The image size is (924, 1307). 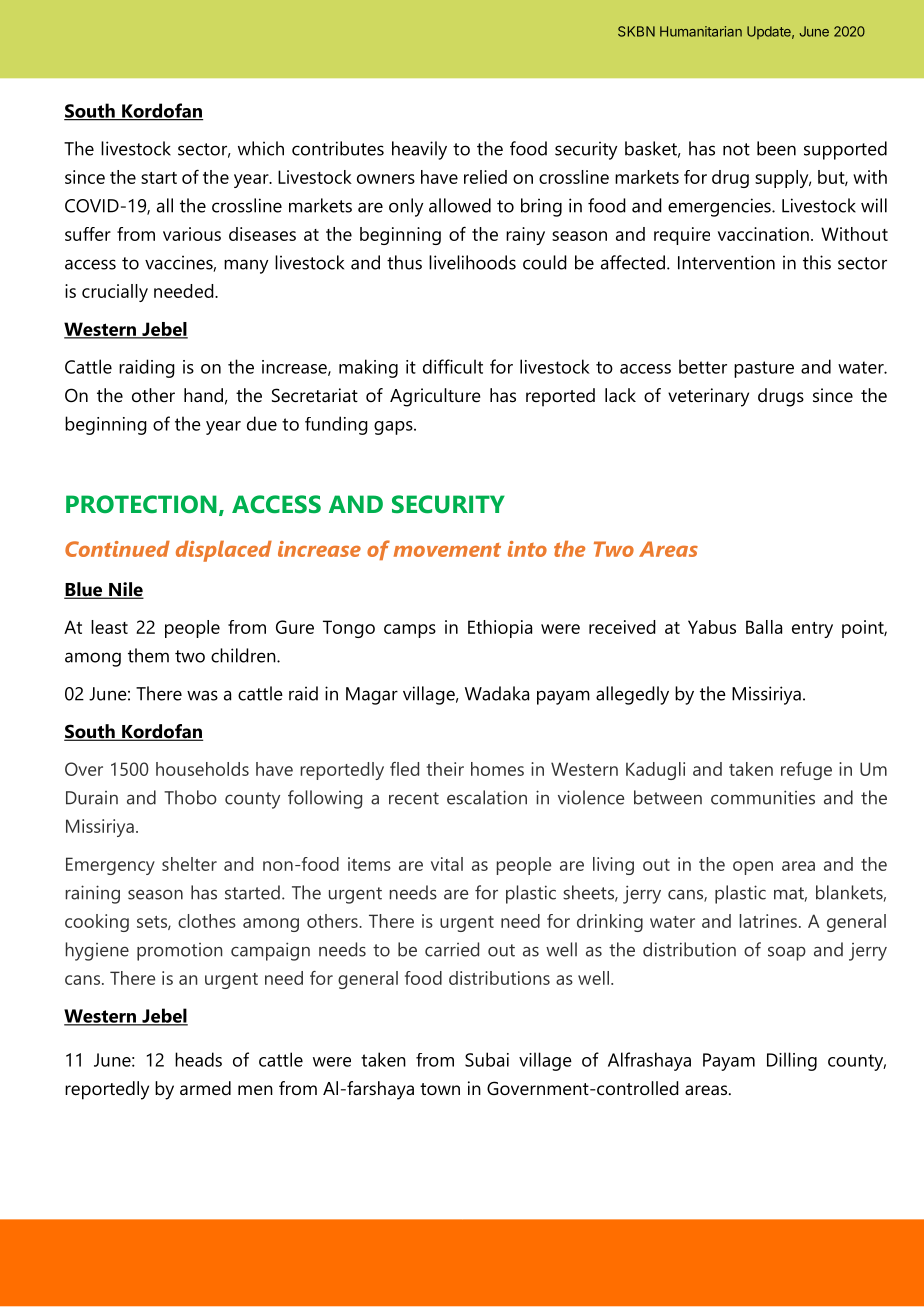 What do you see at coordinates (806, 771) in the screenshot?
I see `refuge` at bounding box center [806, 771].
